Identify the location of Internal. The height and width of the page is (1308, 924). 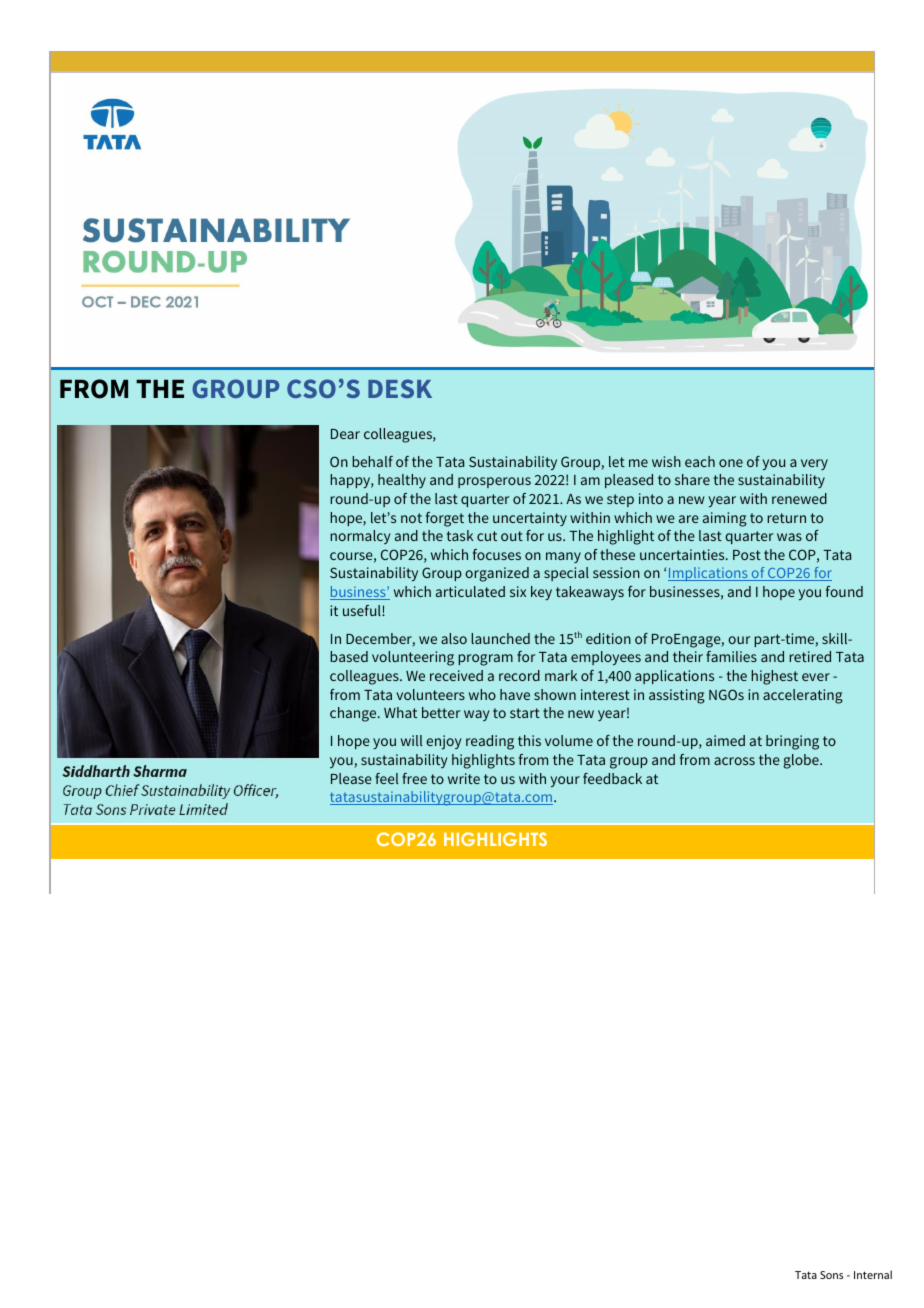
(873, 1274).
